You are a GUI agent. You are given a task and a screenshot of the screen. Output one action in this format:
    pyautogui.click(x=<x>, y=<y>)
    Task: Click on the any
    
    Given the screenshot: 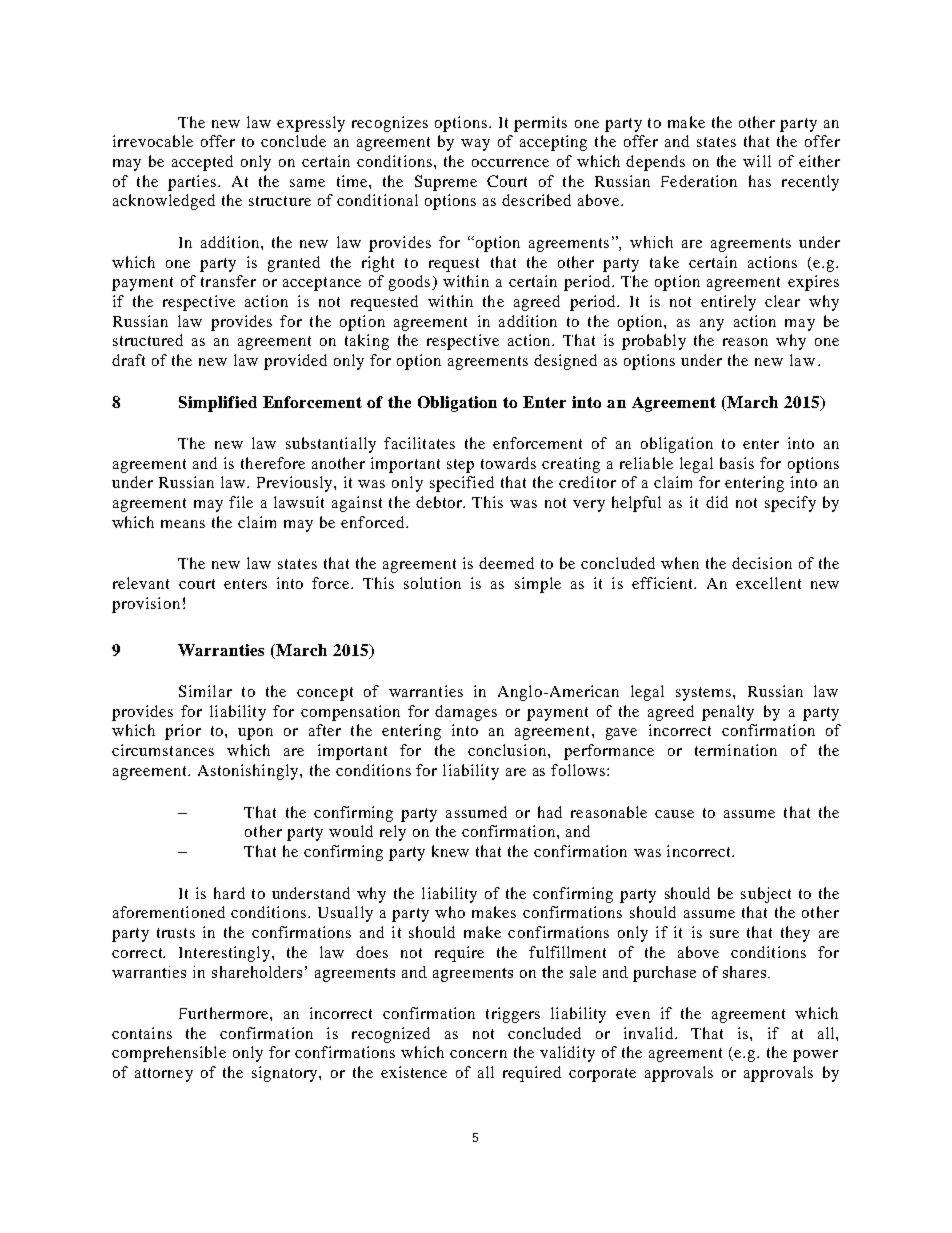 What is the action you would take?
    pyautogui.click(x=712, y=325)
